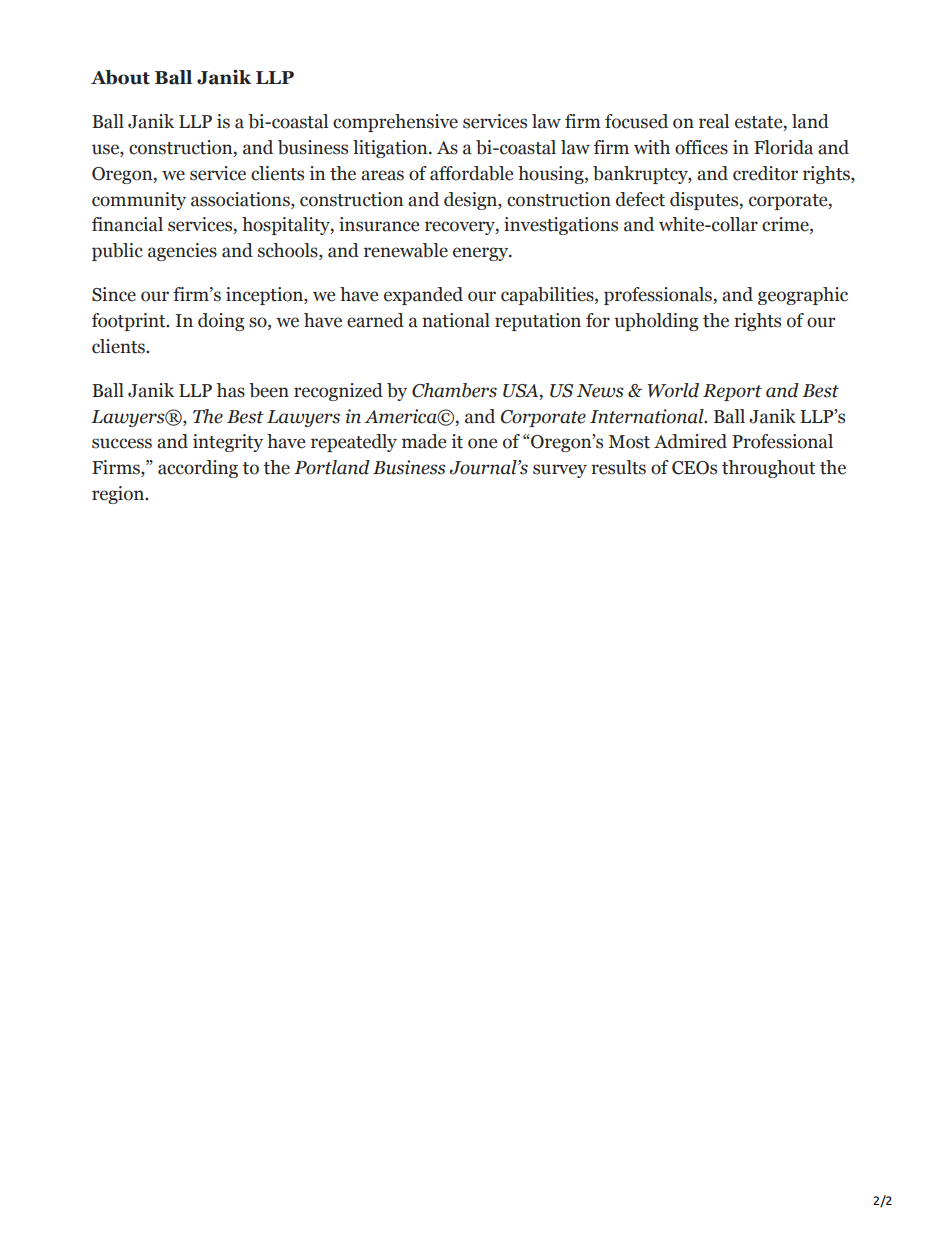 Image resolution: width=952 pixels, height=1233 pixels. Describe the element at coordinates (768, 469) in the document. I see `throughout` at that location.
